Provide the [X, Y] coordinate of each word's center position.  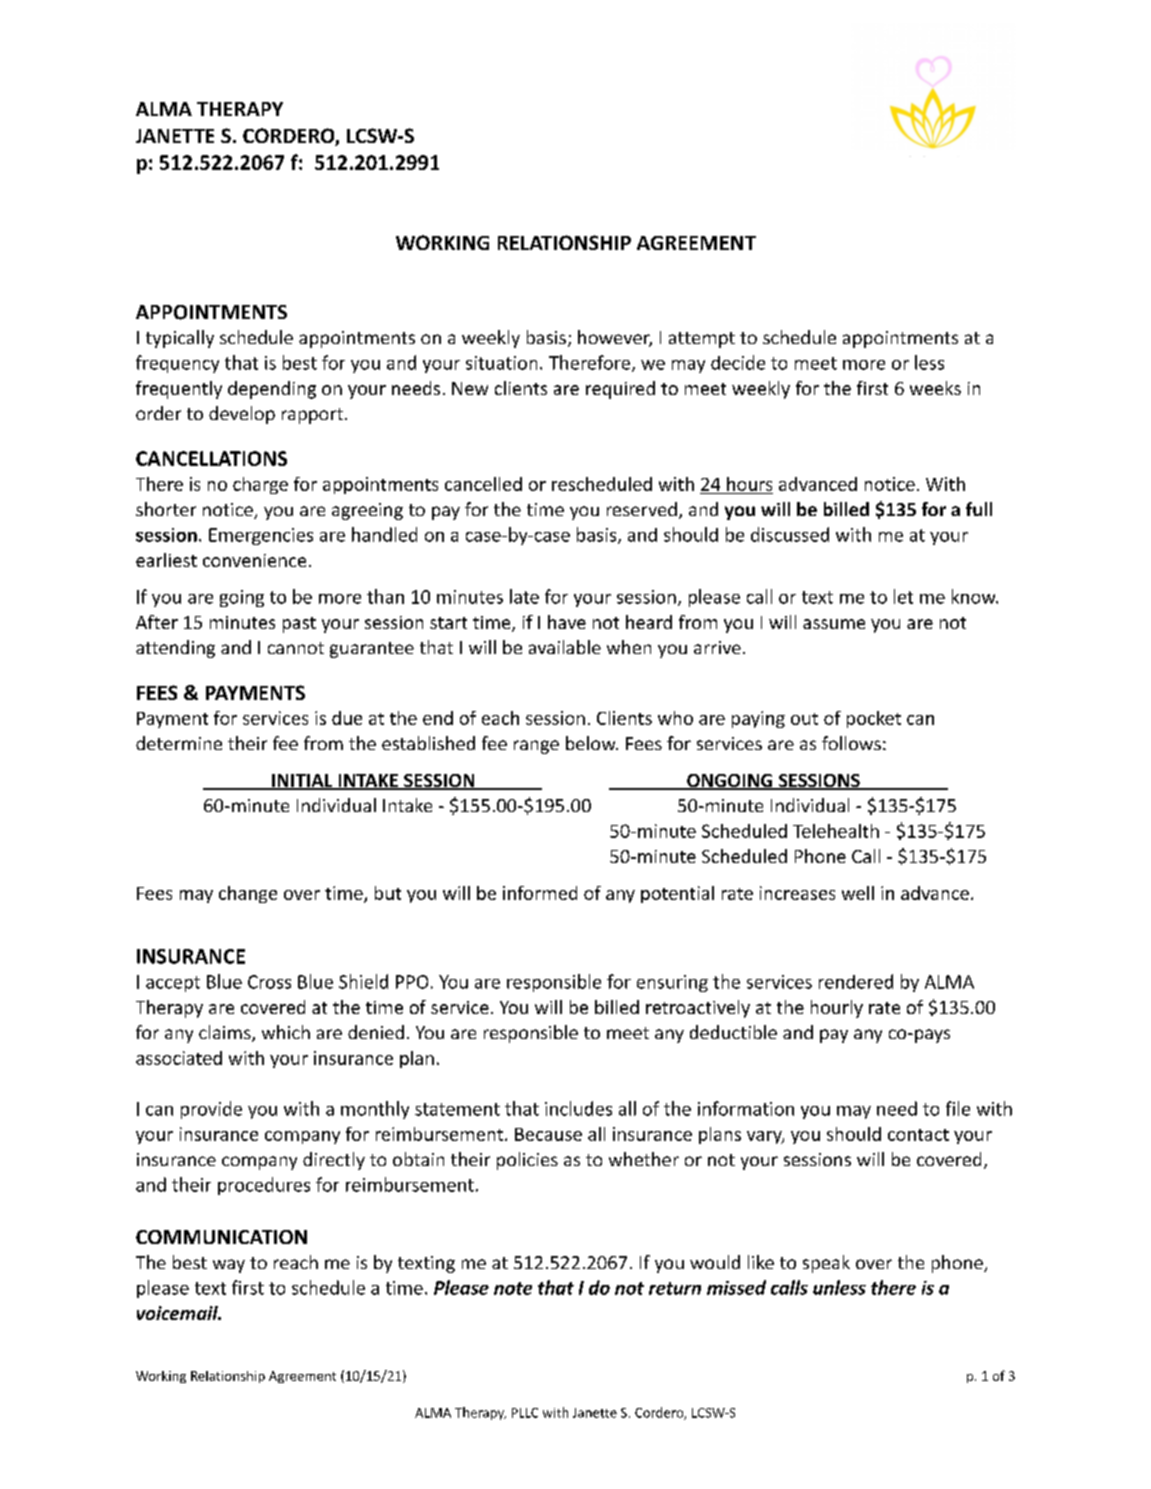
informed [540, 893]
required [620, 390]
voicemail [178, 1313]
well [858, 893]
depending [272, 390]
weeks [935, 388]
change [248, 894]
